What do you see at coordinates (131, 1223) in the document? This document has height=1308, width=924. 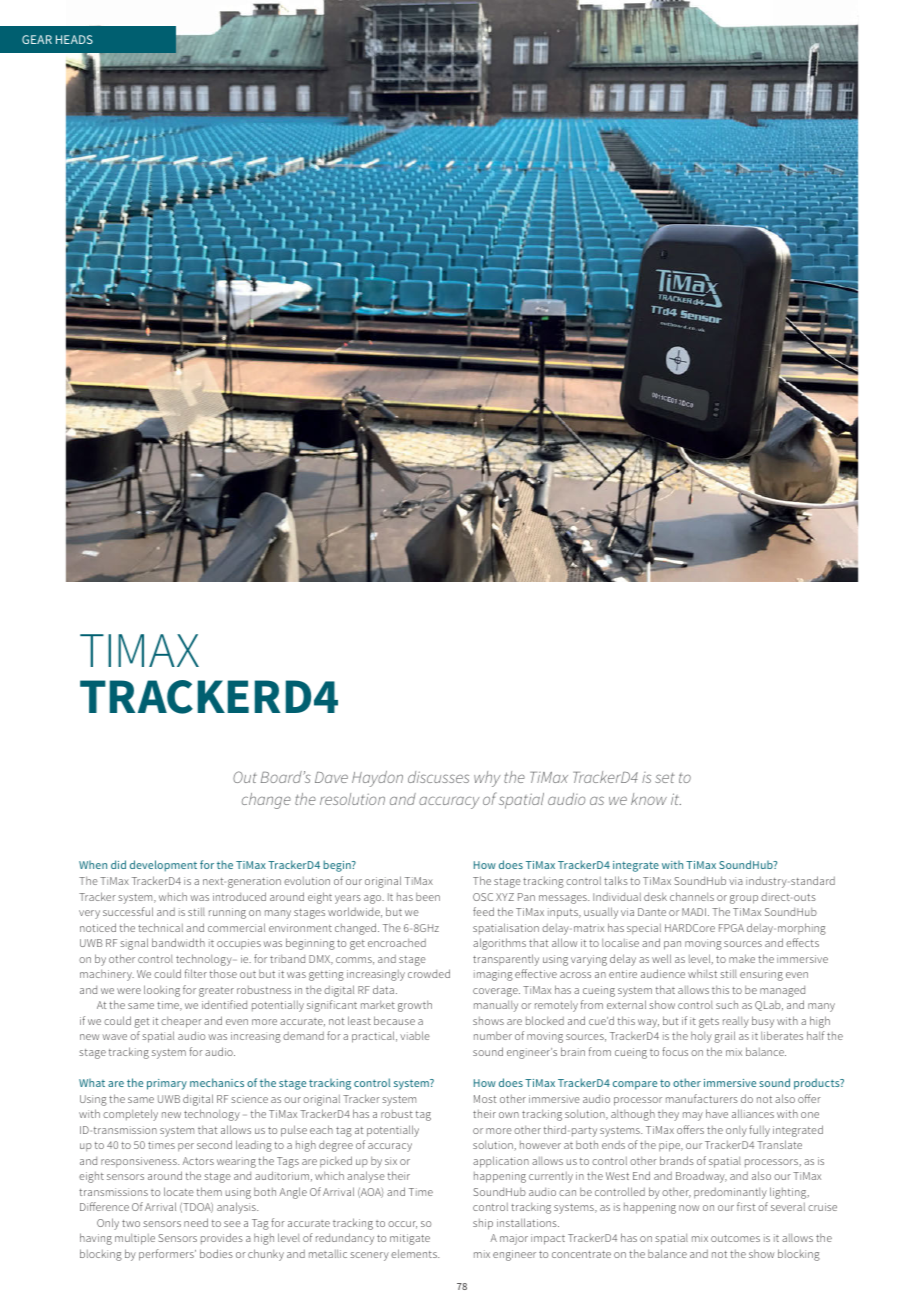 I see `two` at bounding box center [131, 1223].
